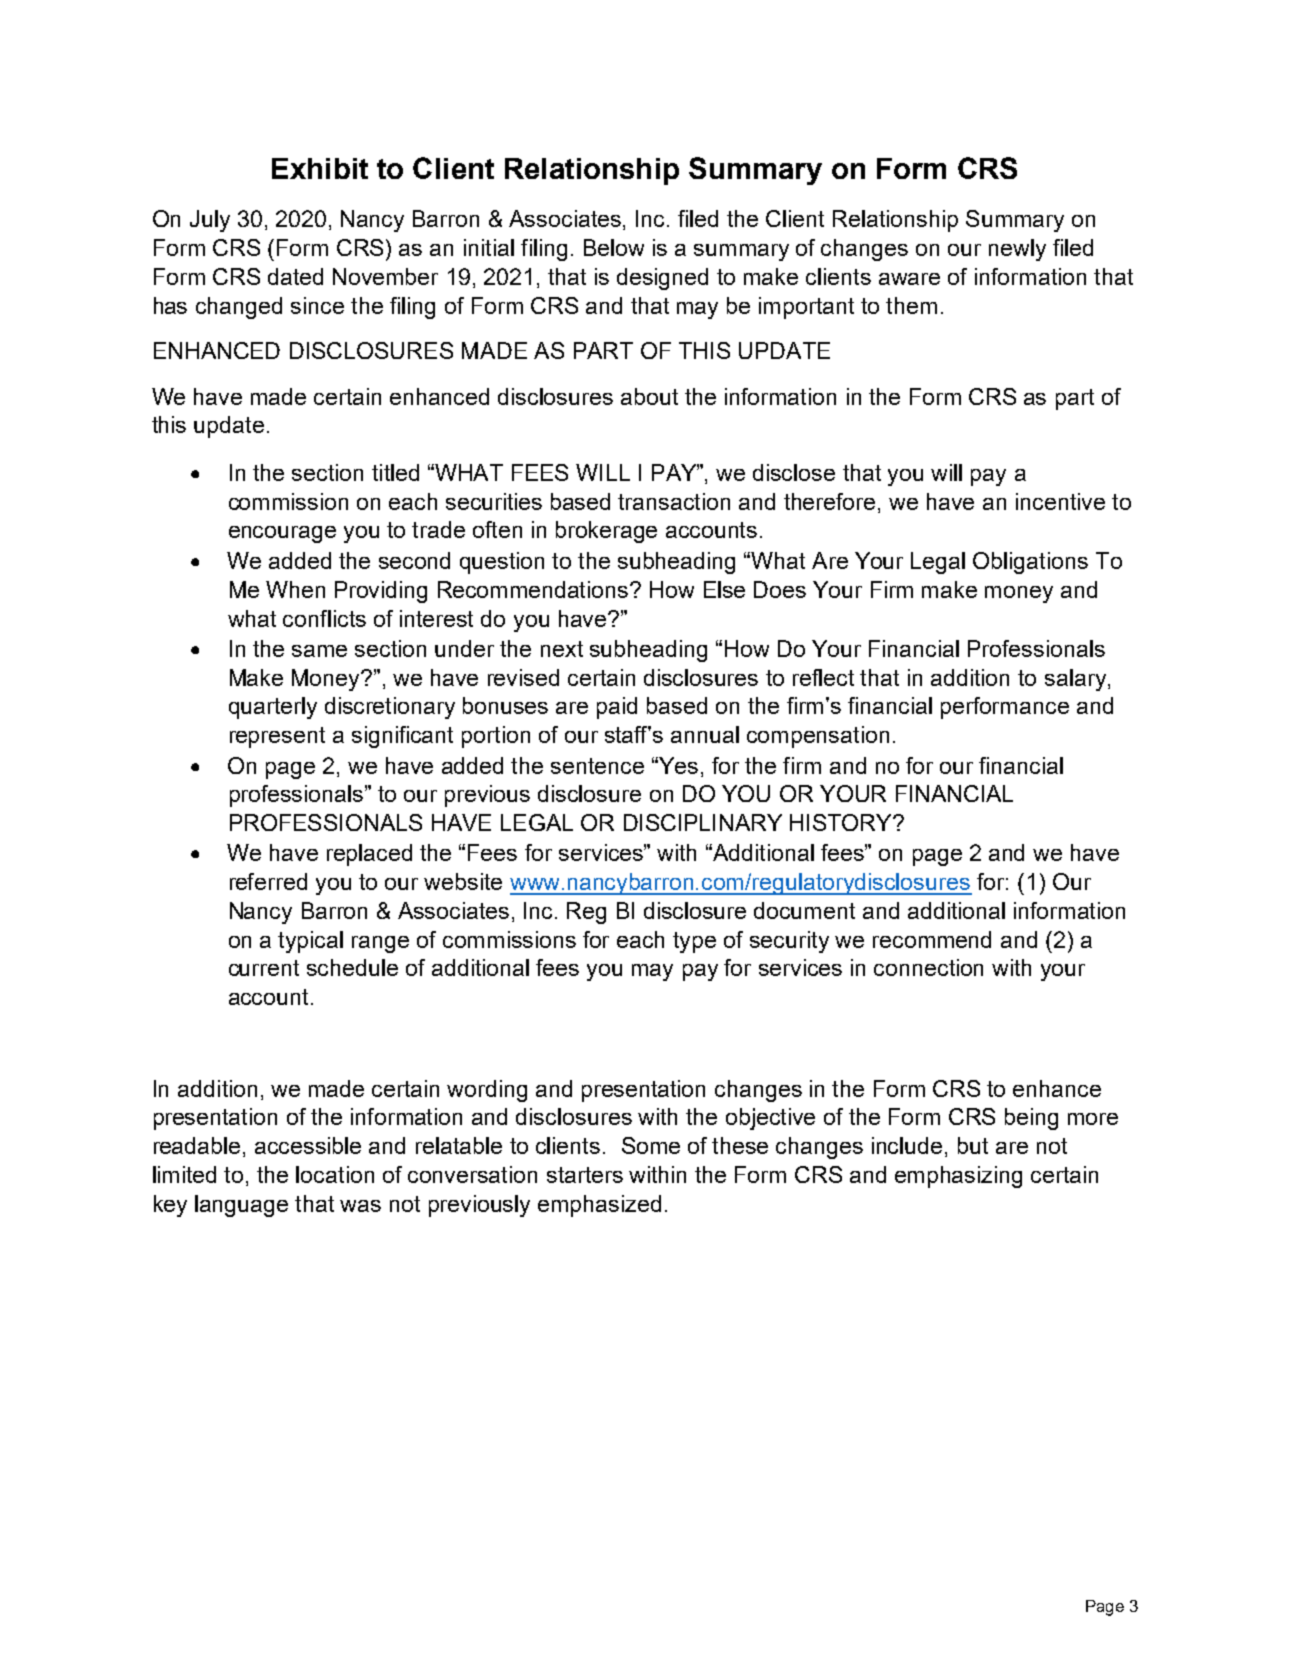  I want to click on starters, so click(585, 1175).
